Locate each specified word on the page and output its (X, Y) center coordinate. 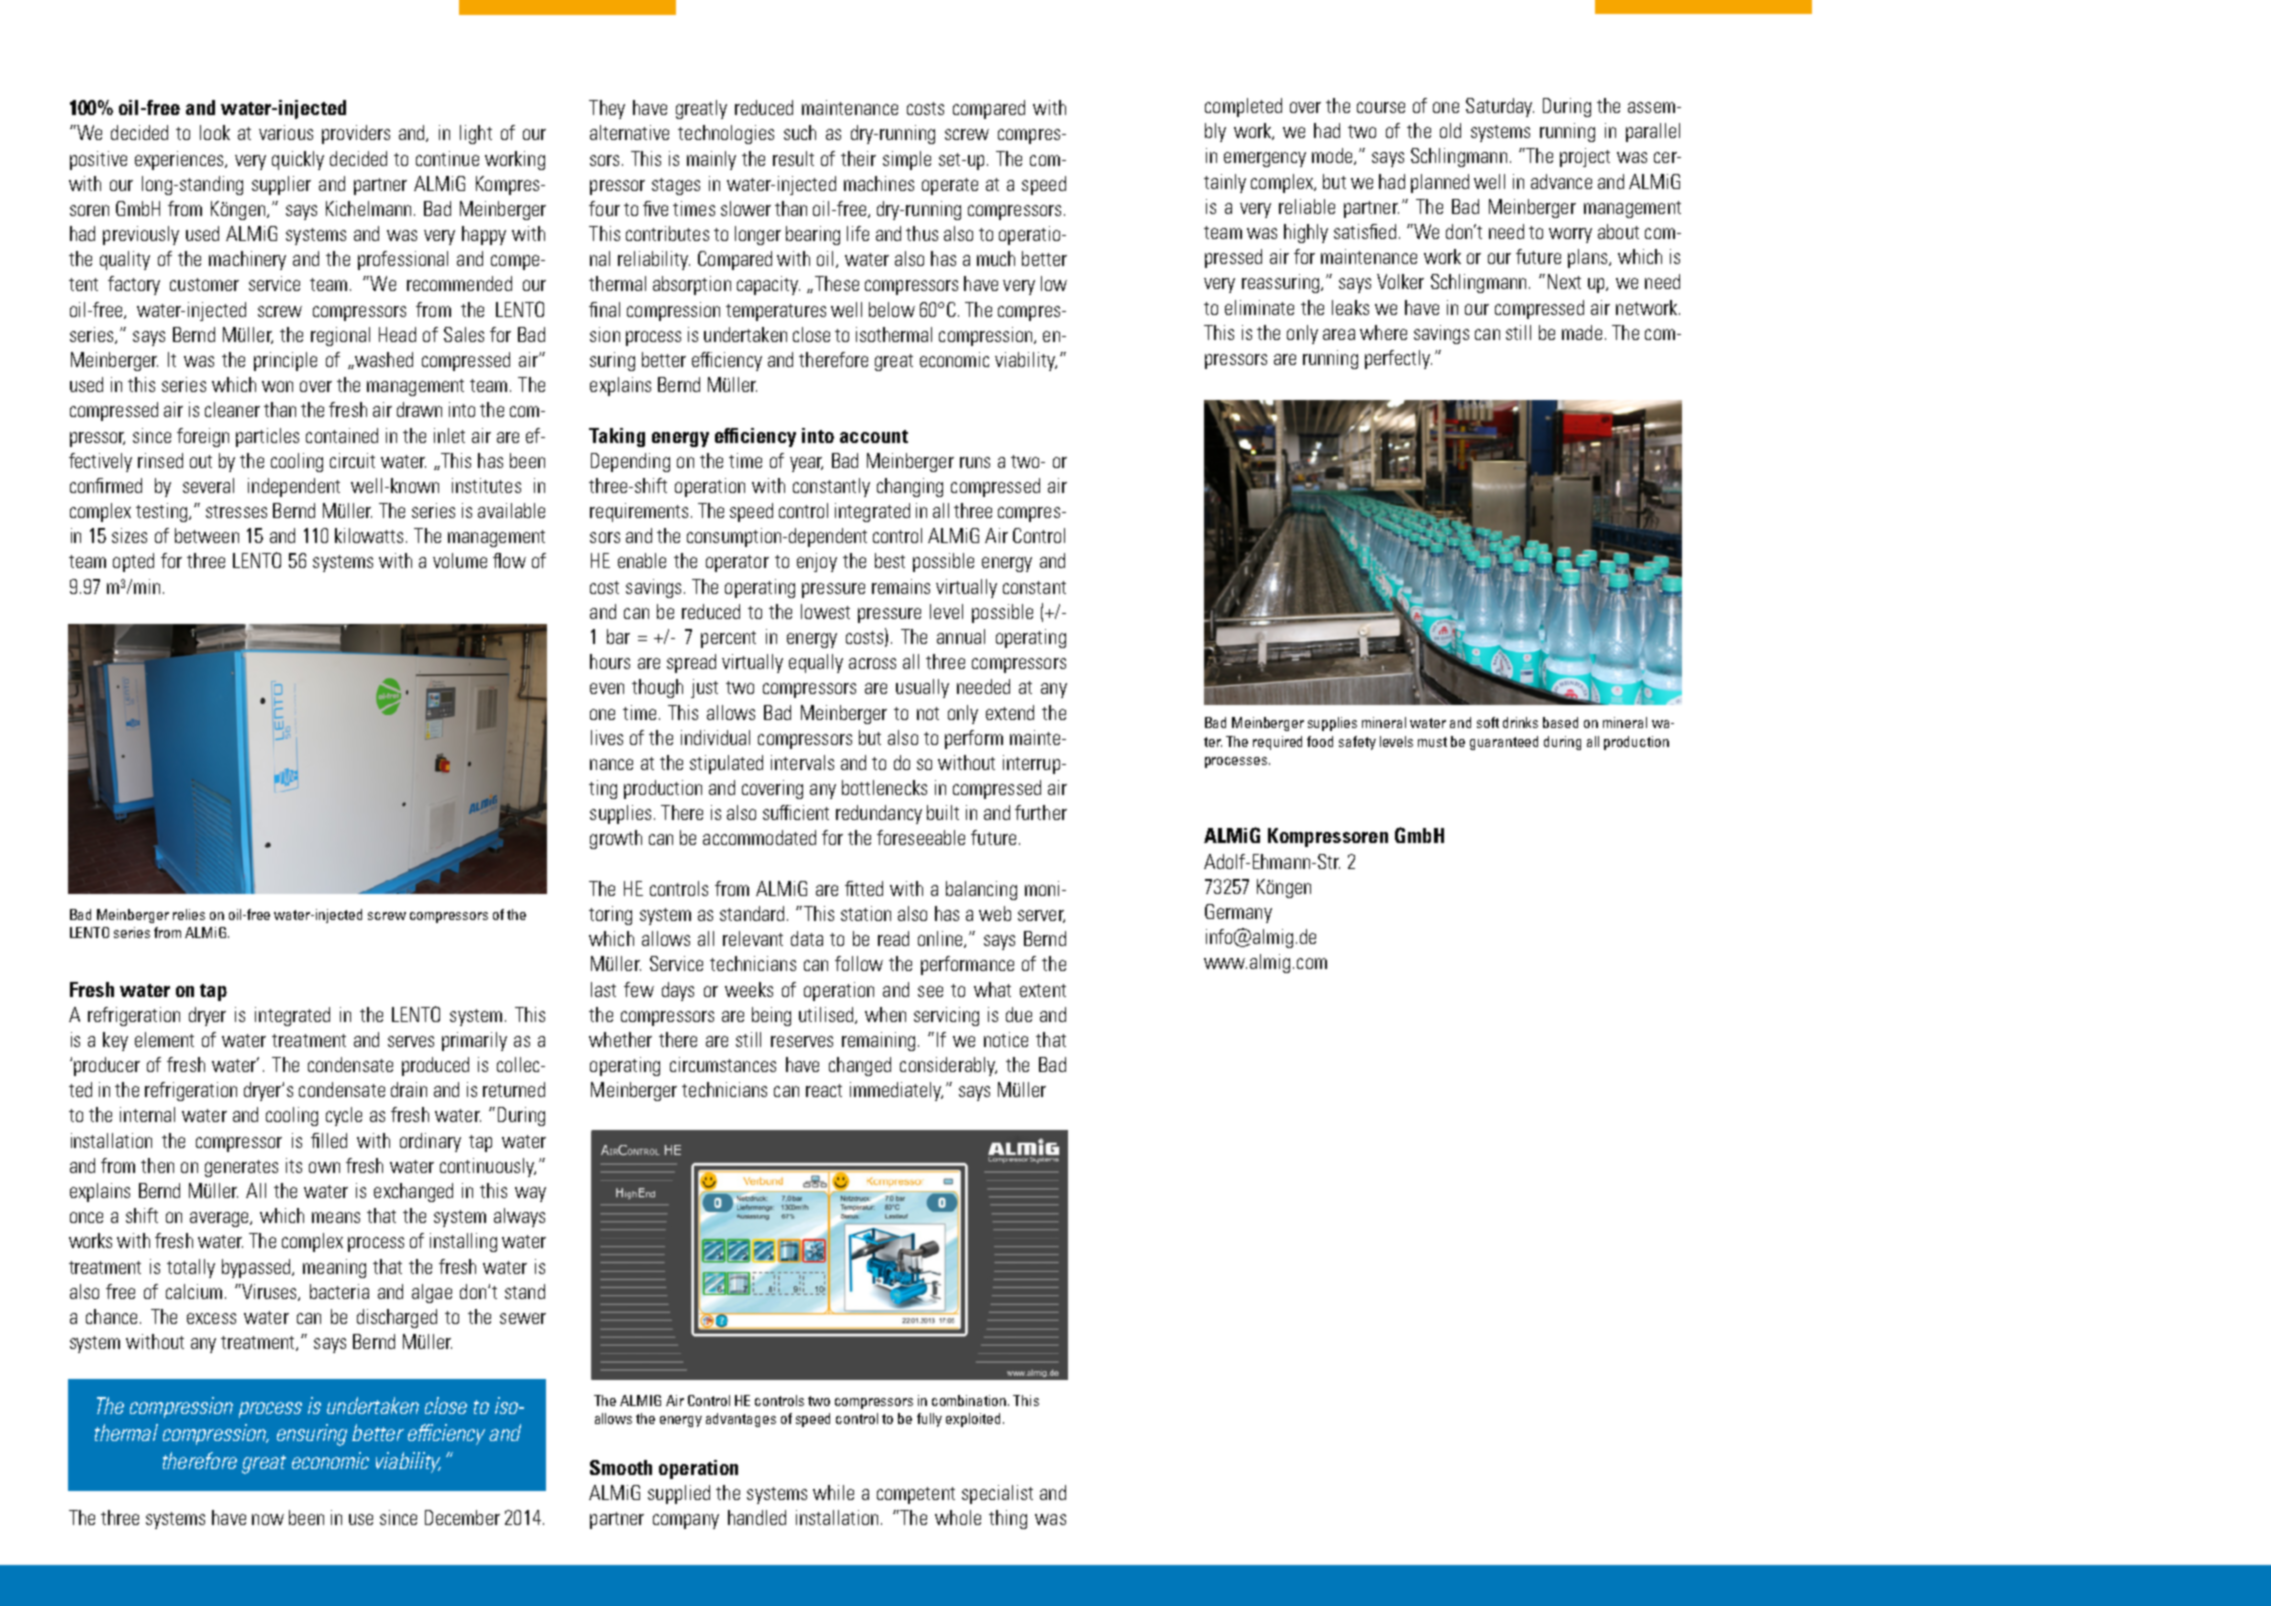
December (462, 1517)
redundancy (879, 814)
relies (189, 914)
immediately (896, 1091)
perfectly (1398, 359)
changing (910, 487)
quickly (298, 160)
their (858, 158)
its (294, 1165)
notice (1006, 1039)
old (1450, 130)
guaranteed (1504, 743)
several (208, 485)
